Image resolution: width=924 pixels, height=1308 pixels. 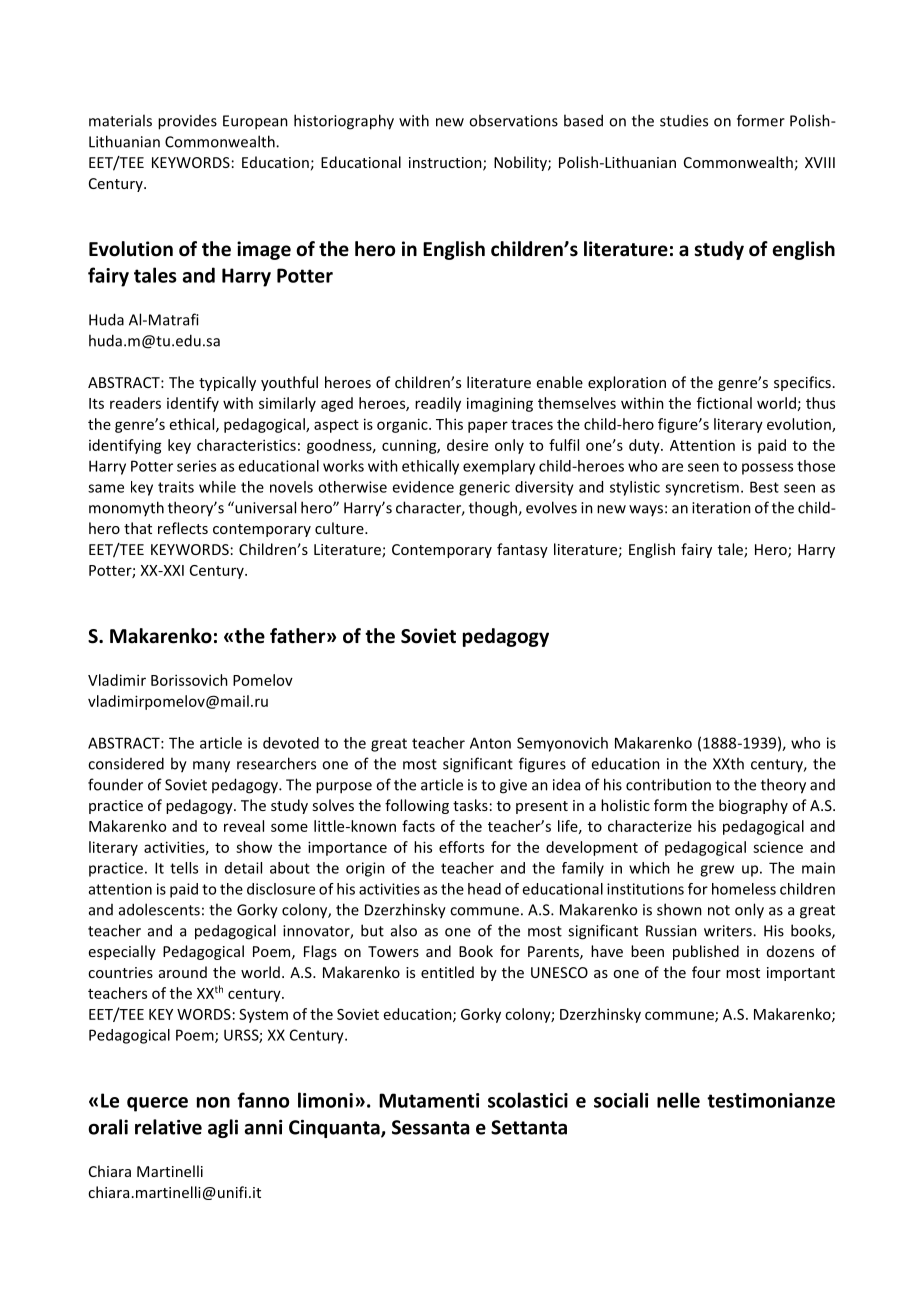 What do you see at coordinates (187, 122) in the document?
I see `provides` at bounding box center [187, 122].
